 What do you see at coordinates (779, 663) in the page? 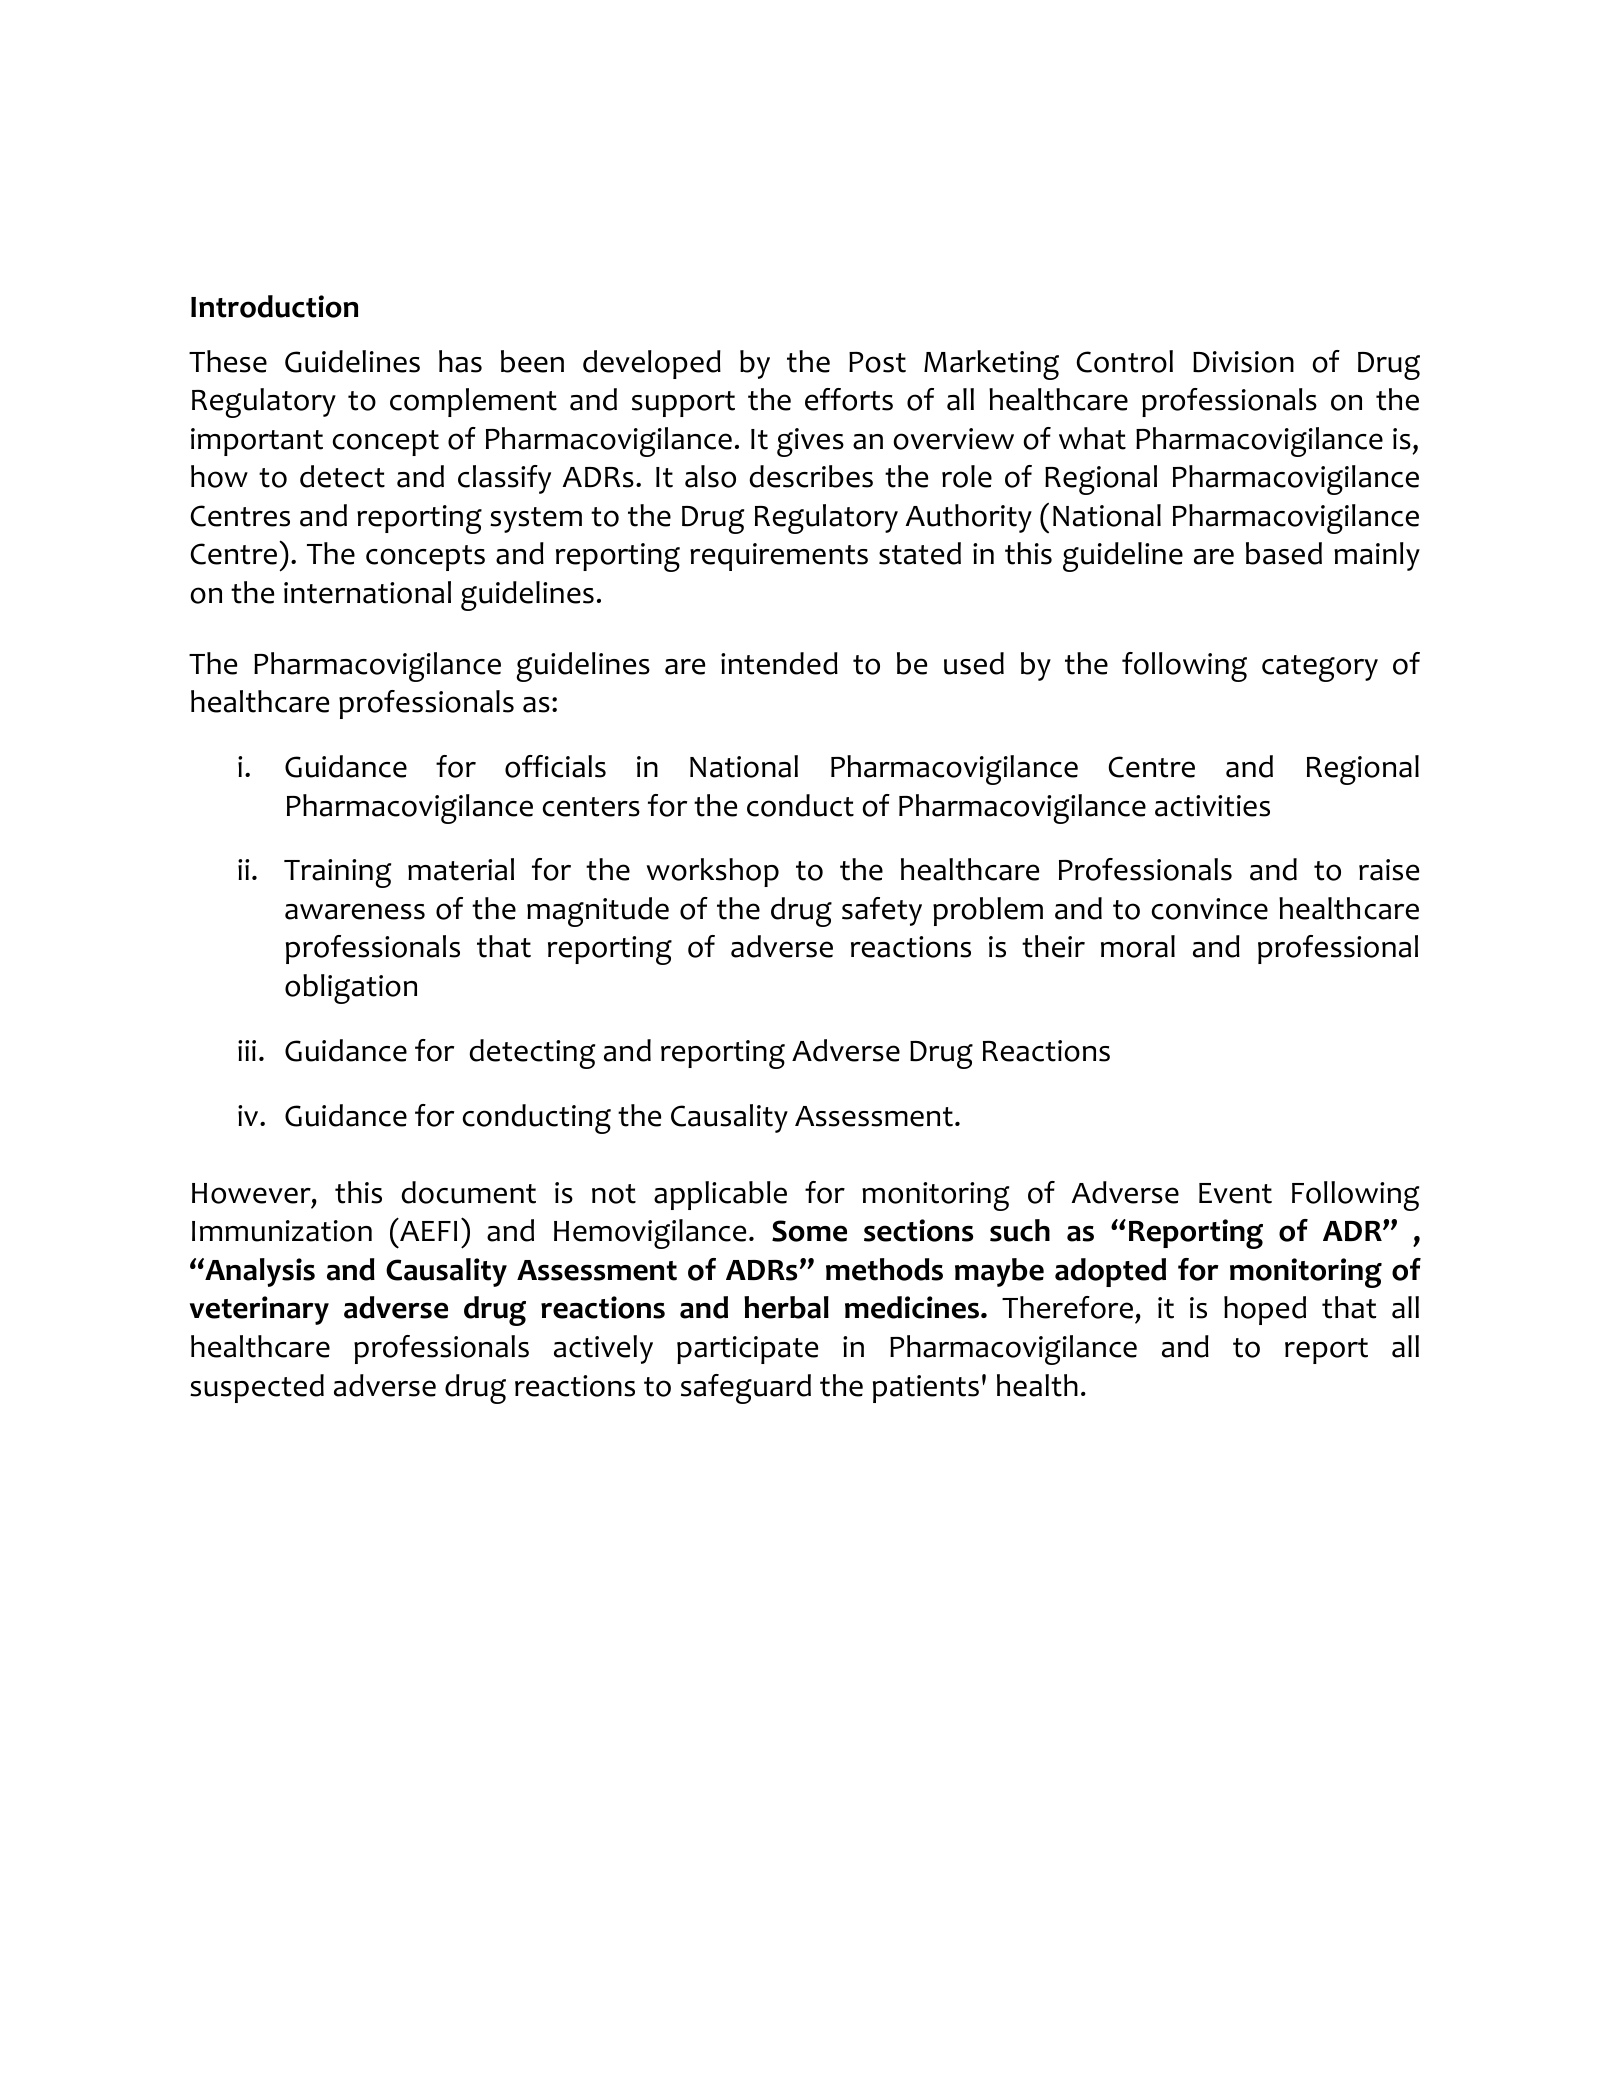
I see `intended` at bounding box center [779, 663].
